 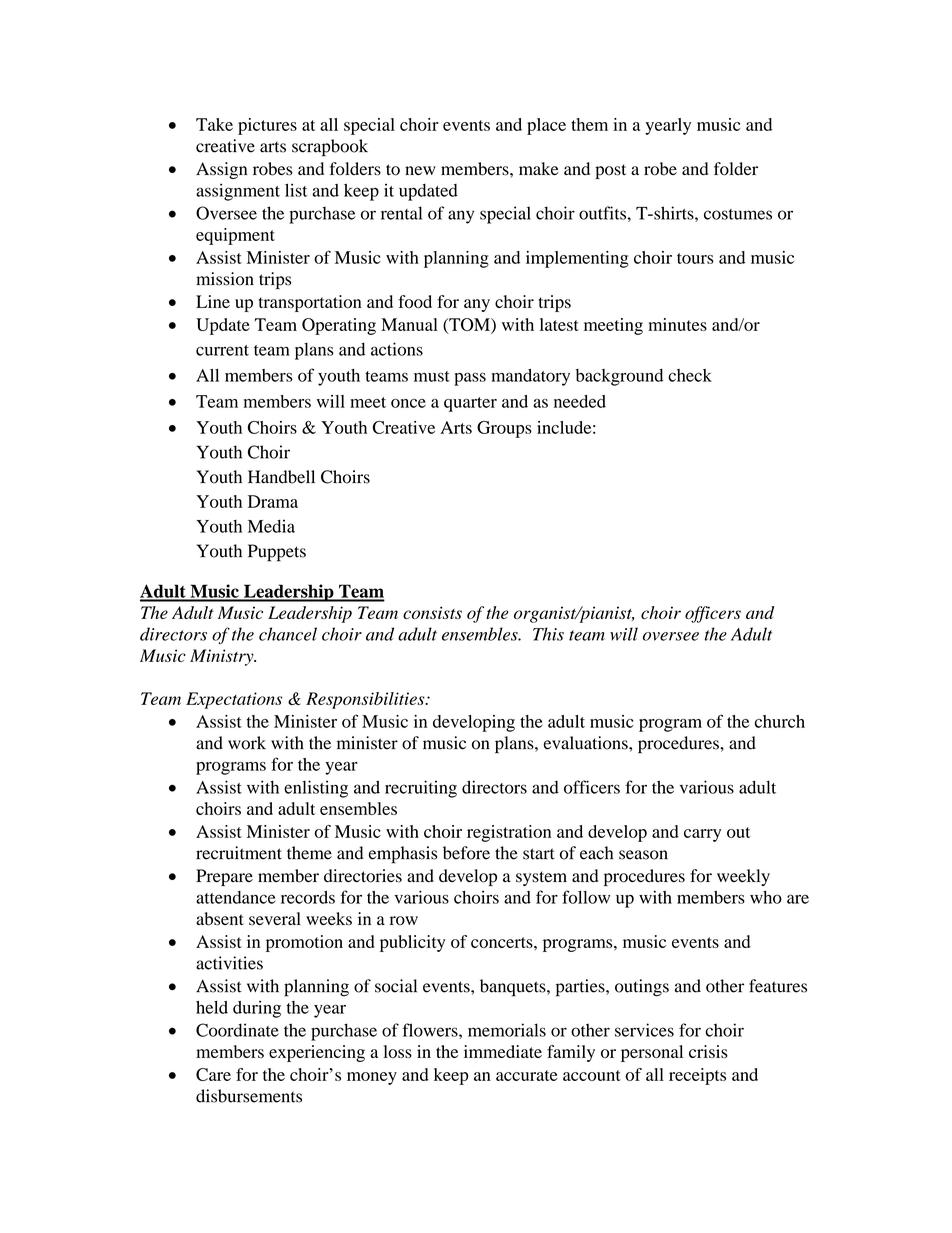 What do you see at coordinates (738, 214) in the screenshot?
I see `costumes` at bounding box center [738, 214].
